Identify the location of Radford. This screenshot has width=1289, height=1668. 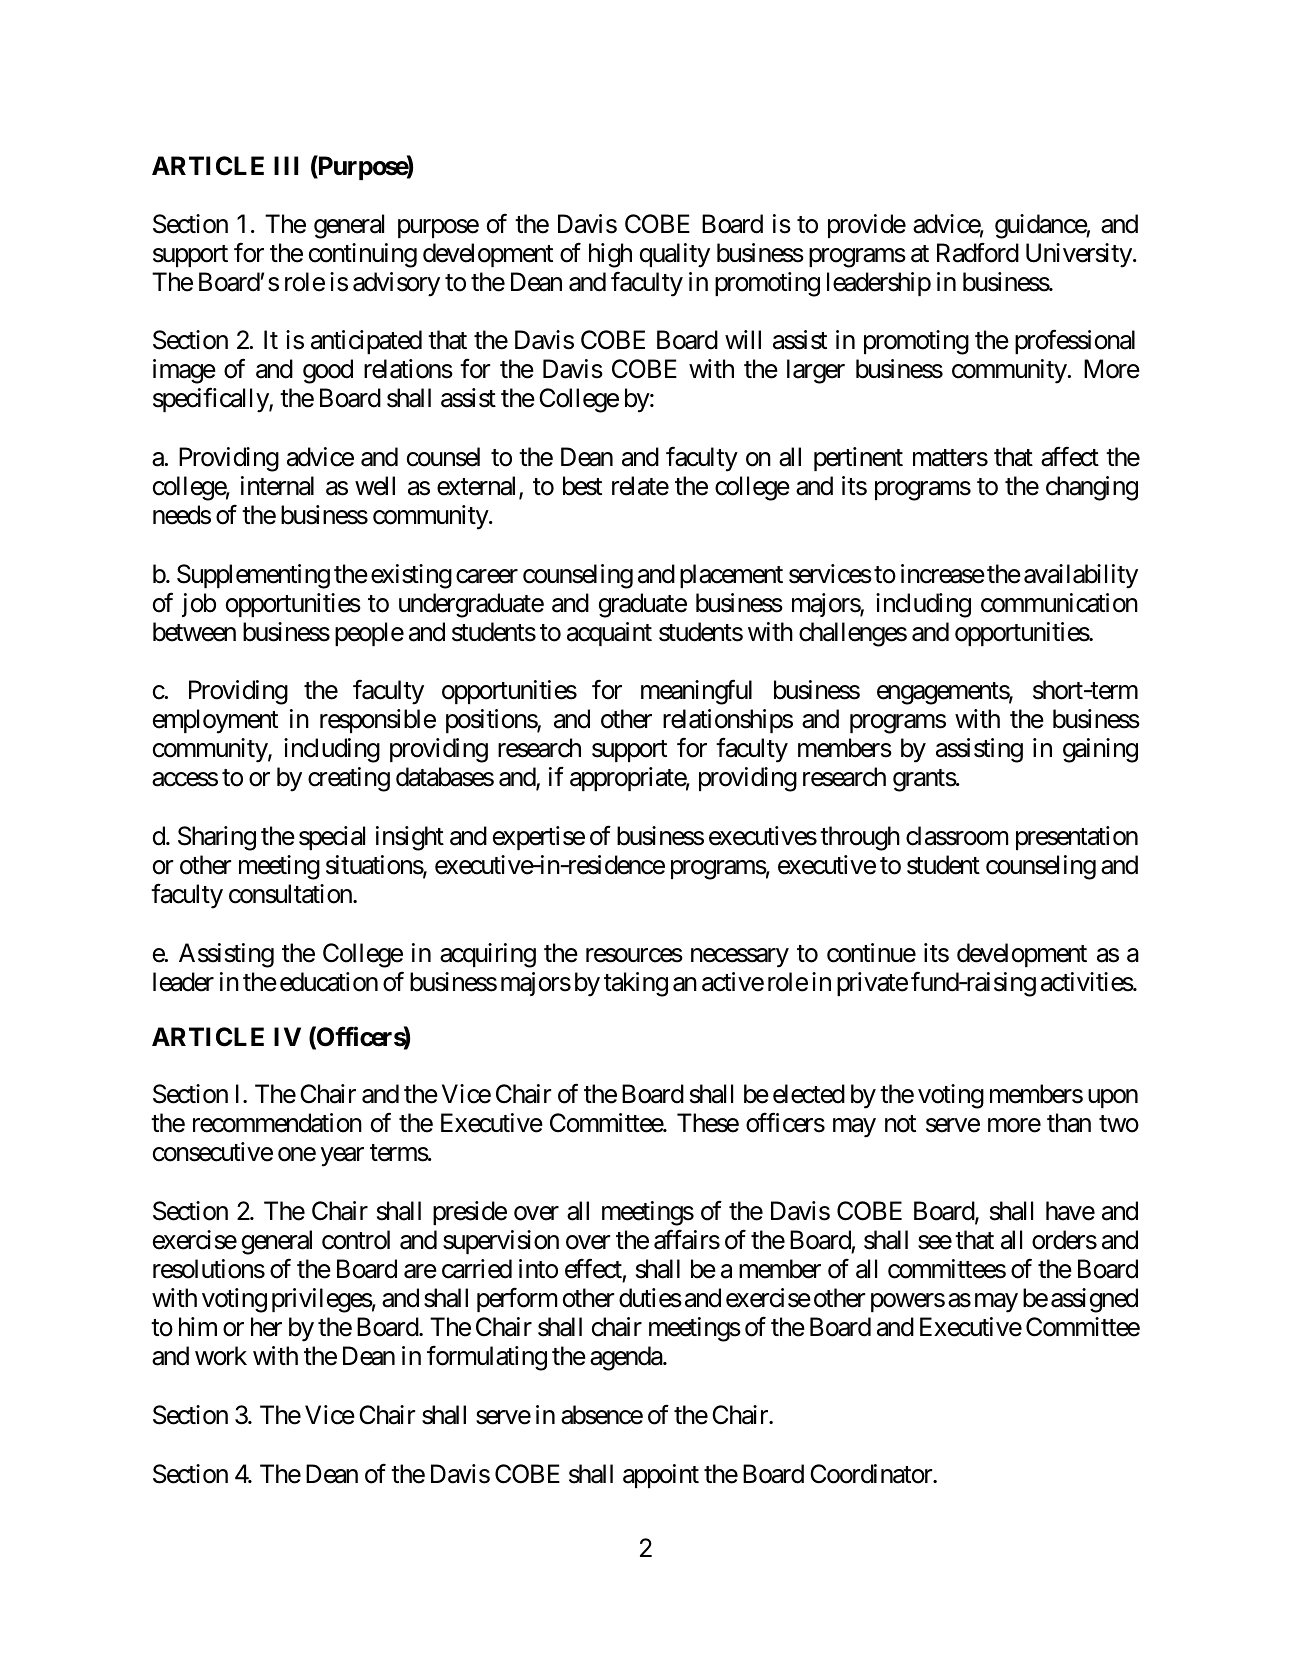
(978, 253).
